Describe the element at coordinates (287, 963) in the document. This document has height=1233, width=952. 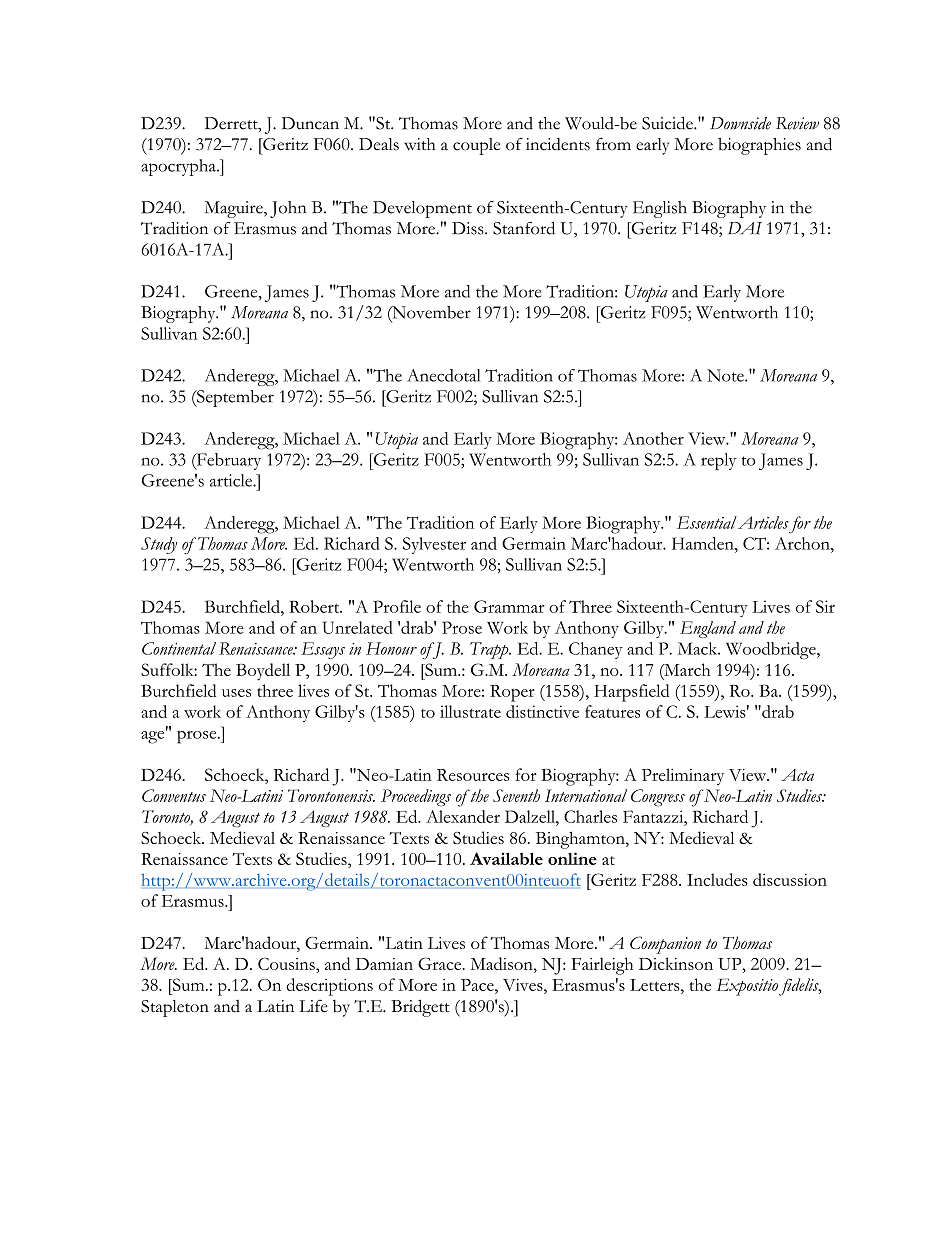
I see `Cousins` at that location.
